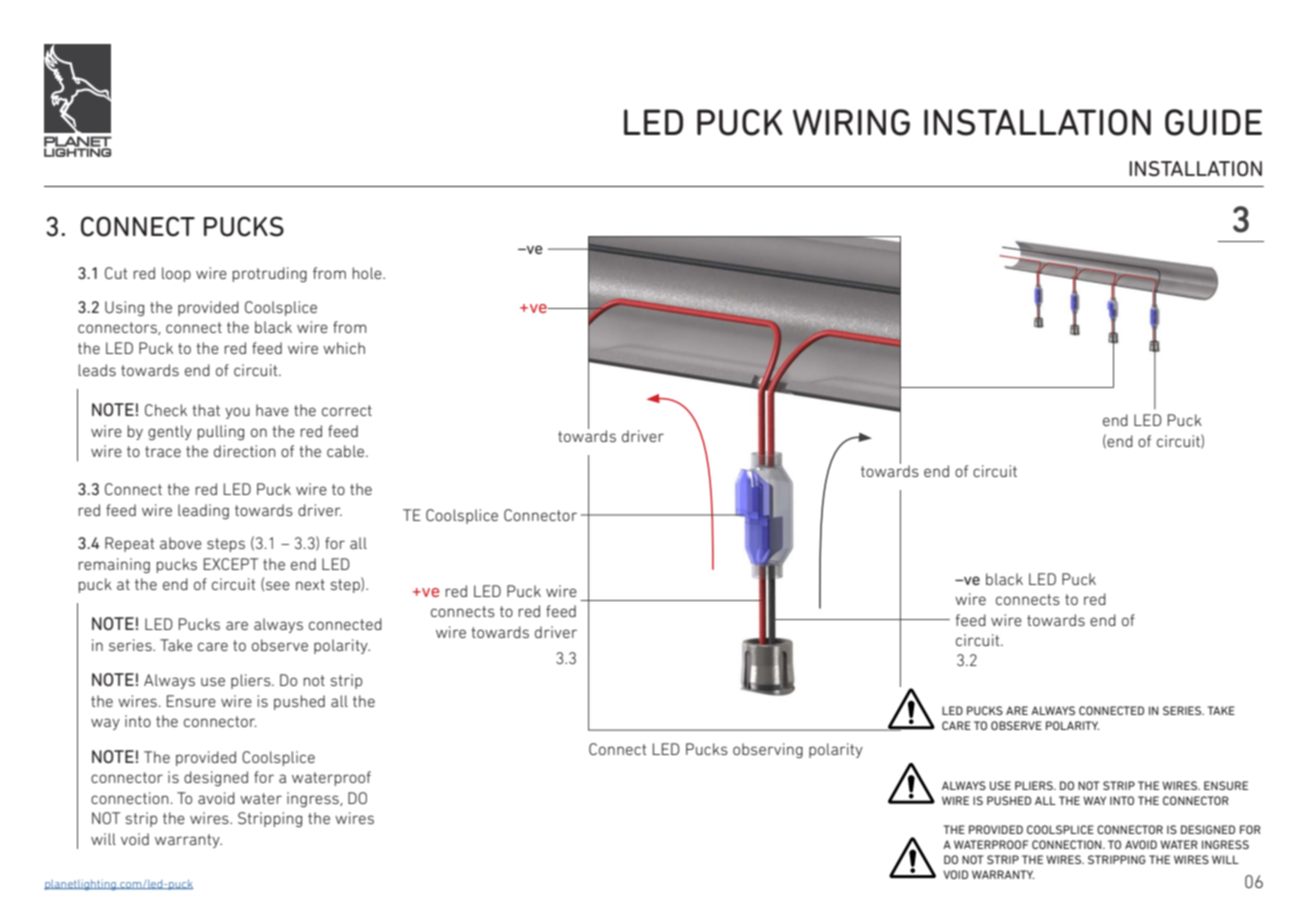 The height and width of the screenshot is (924, 1308). I want to click on see, so click(278, 585).
